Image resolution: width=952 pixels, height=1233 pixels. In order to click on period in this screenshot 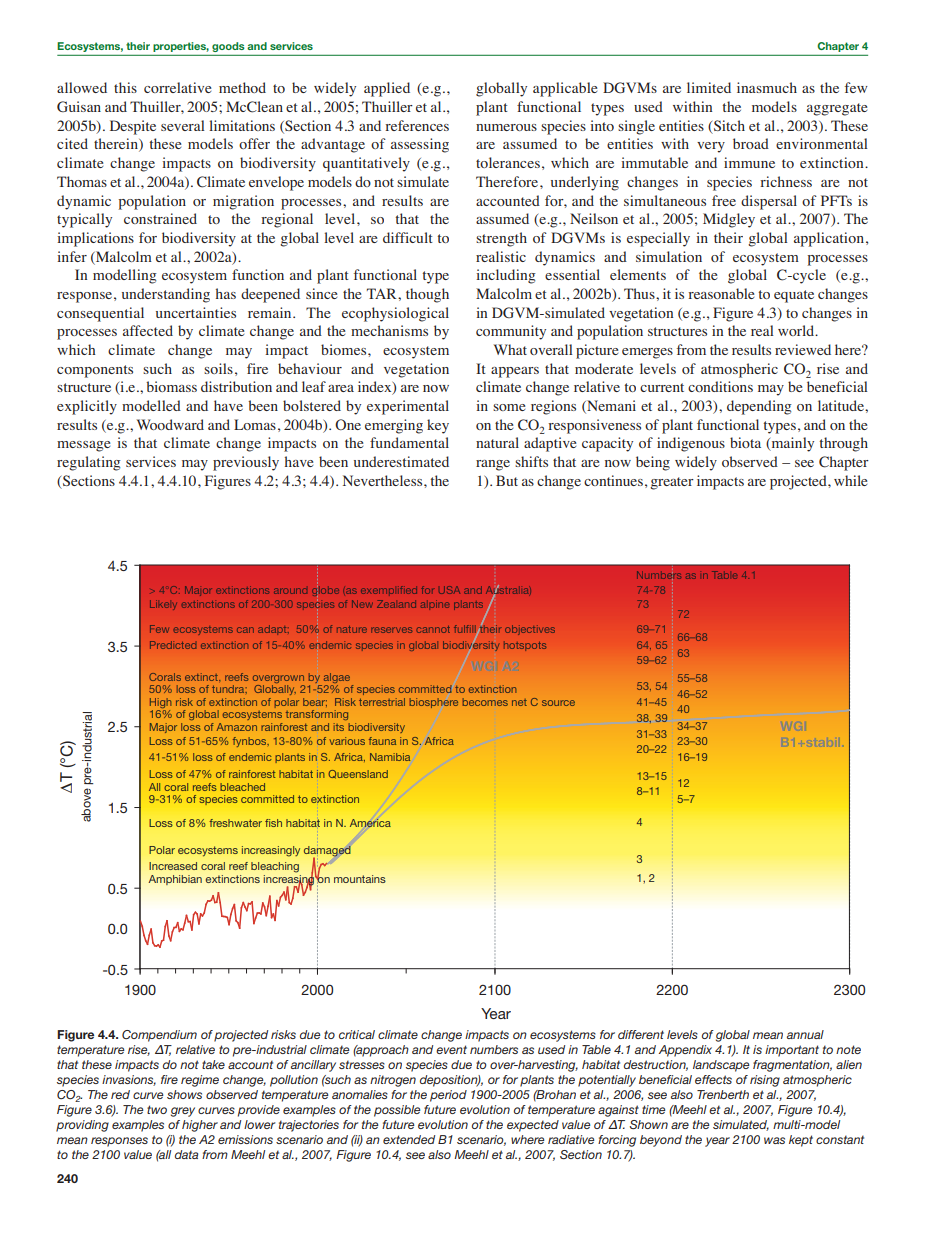, I will do `click(448, 1096)`.
